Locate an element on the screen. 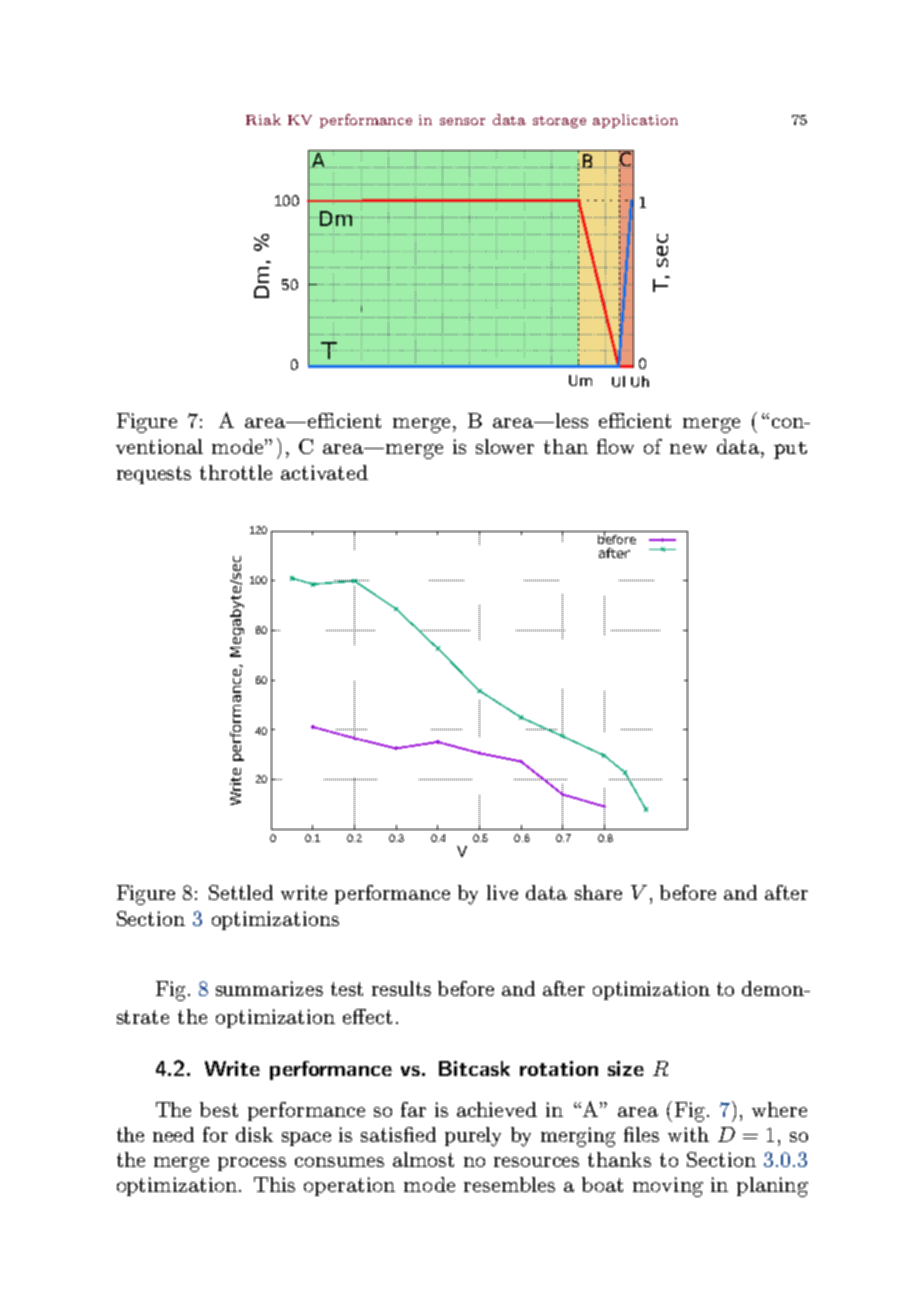  new is located at coordinates (688, 449).
